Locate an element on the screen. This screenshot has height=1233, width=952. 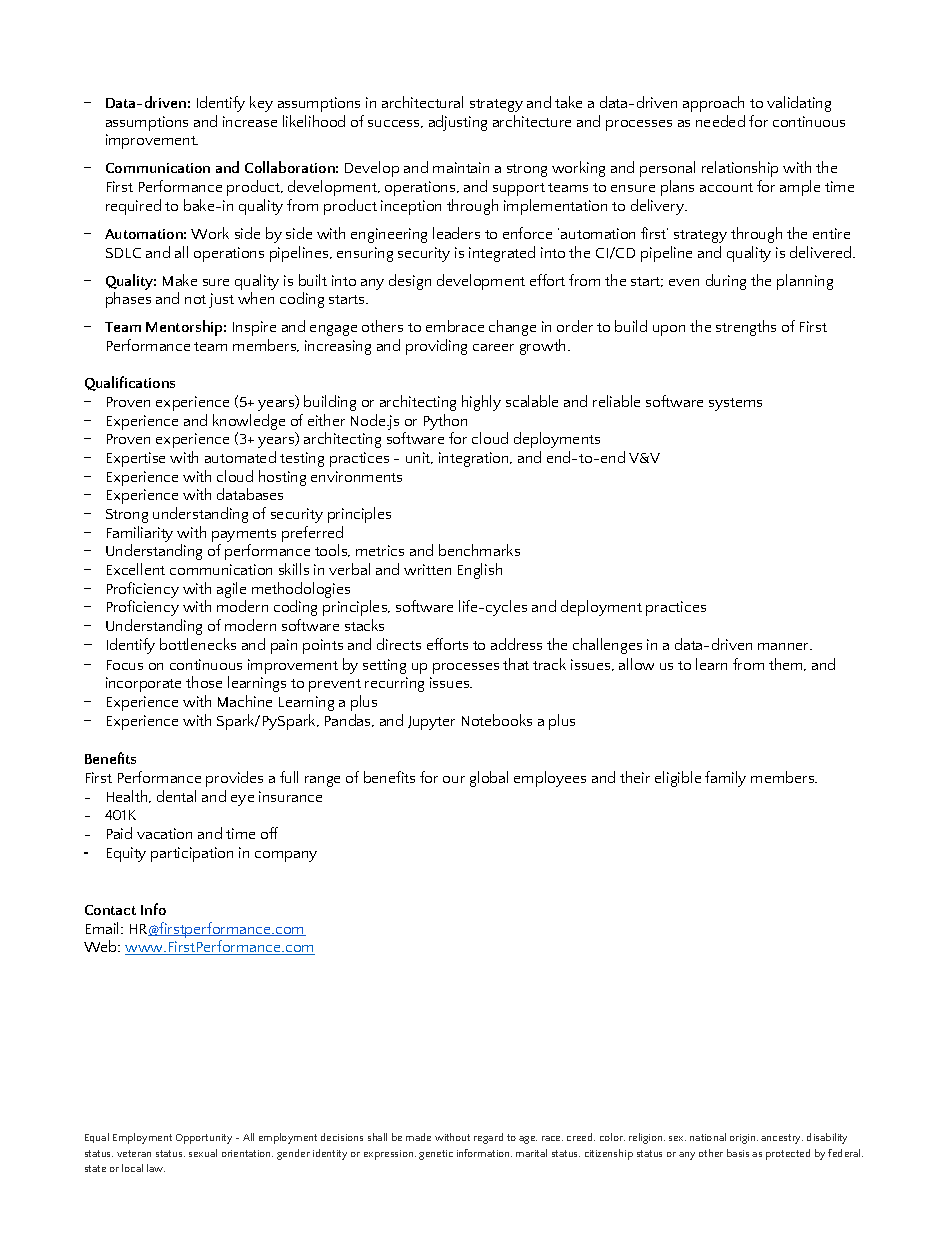
bottlenecks is located at coordinates (198, 644).
